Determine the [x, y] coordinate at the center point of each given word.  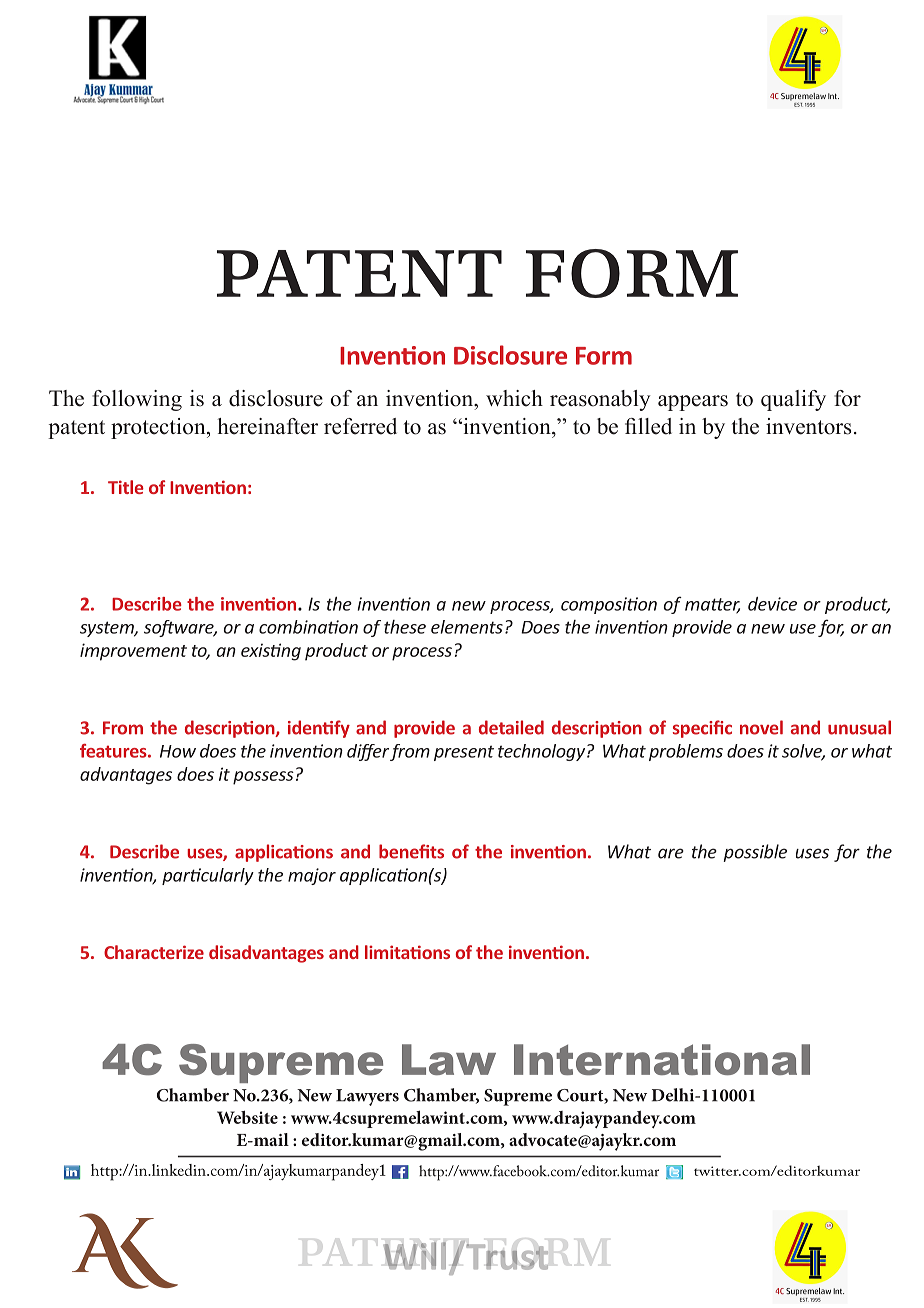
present [464, 753]
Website [247, 1117]
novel [761, 727]
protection [159, 428]
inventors [808, 426]
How [178, 751]
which [514, 398]
